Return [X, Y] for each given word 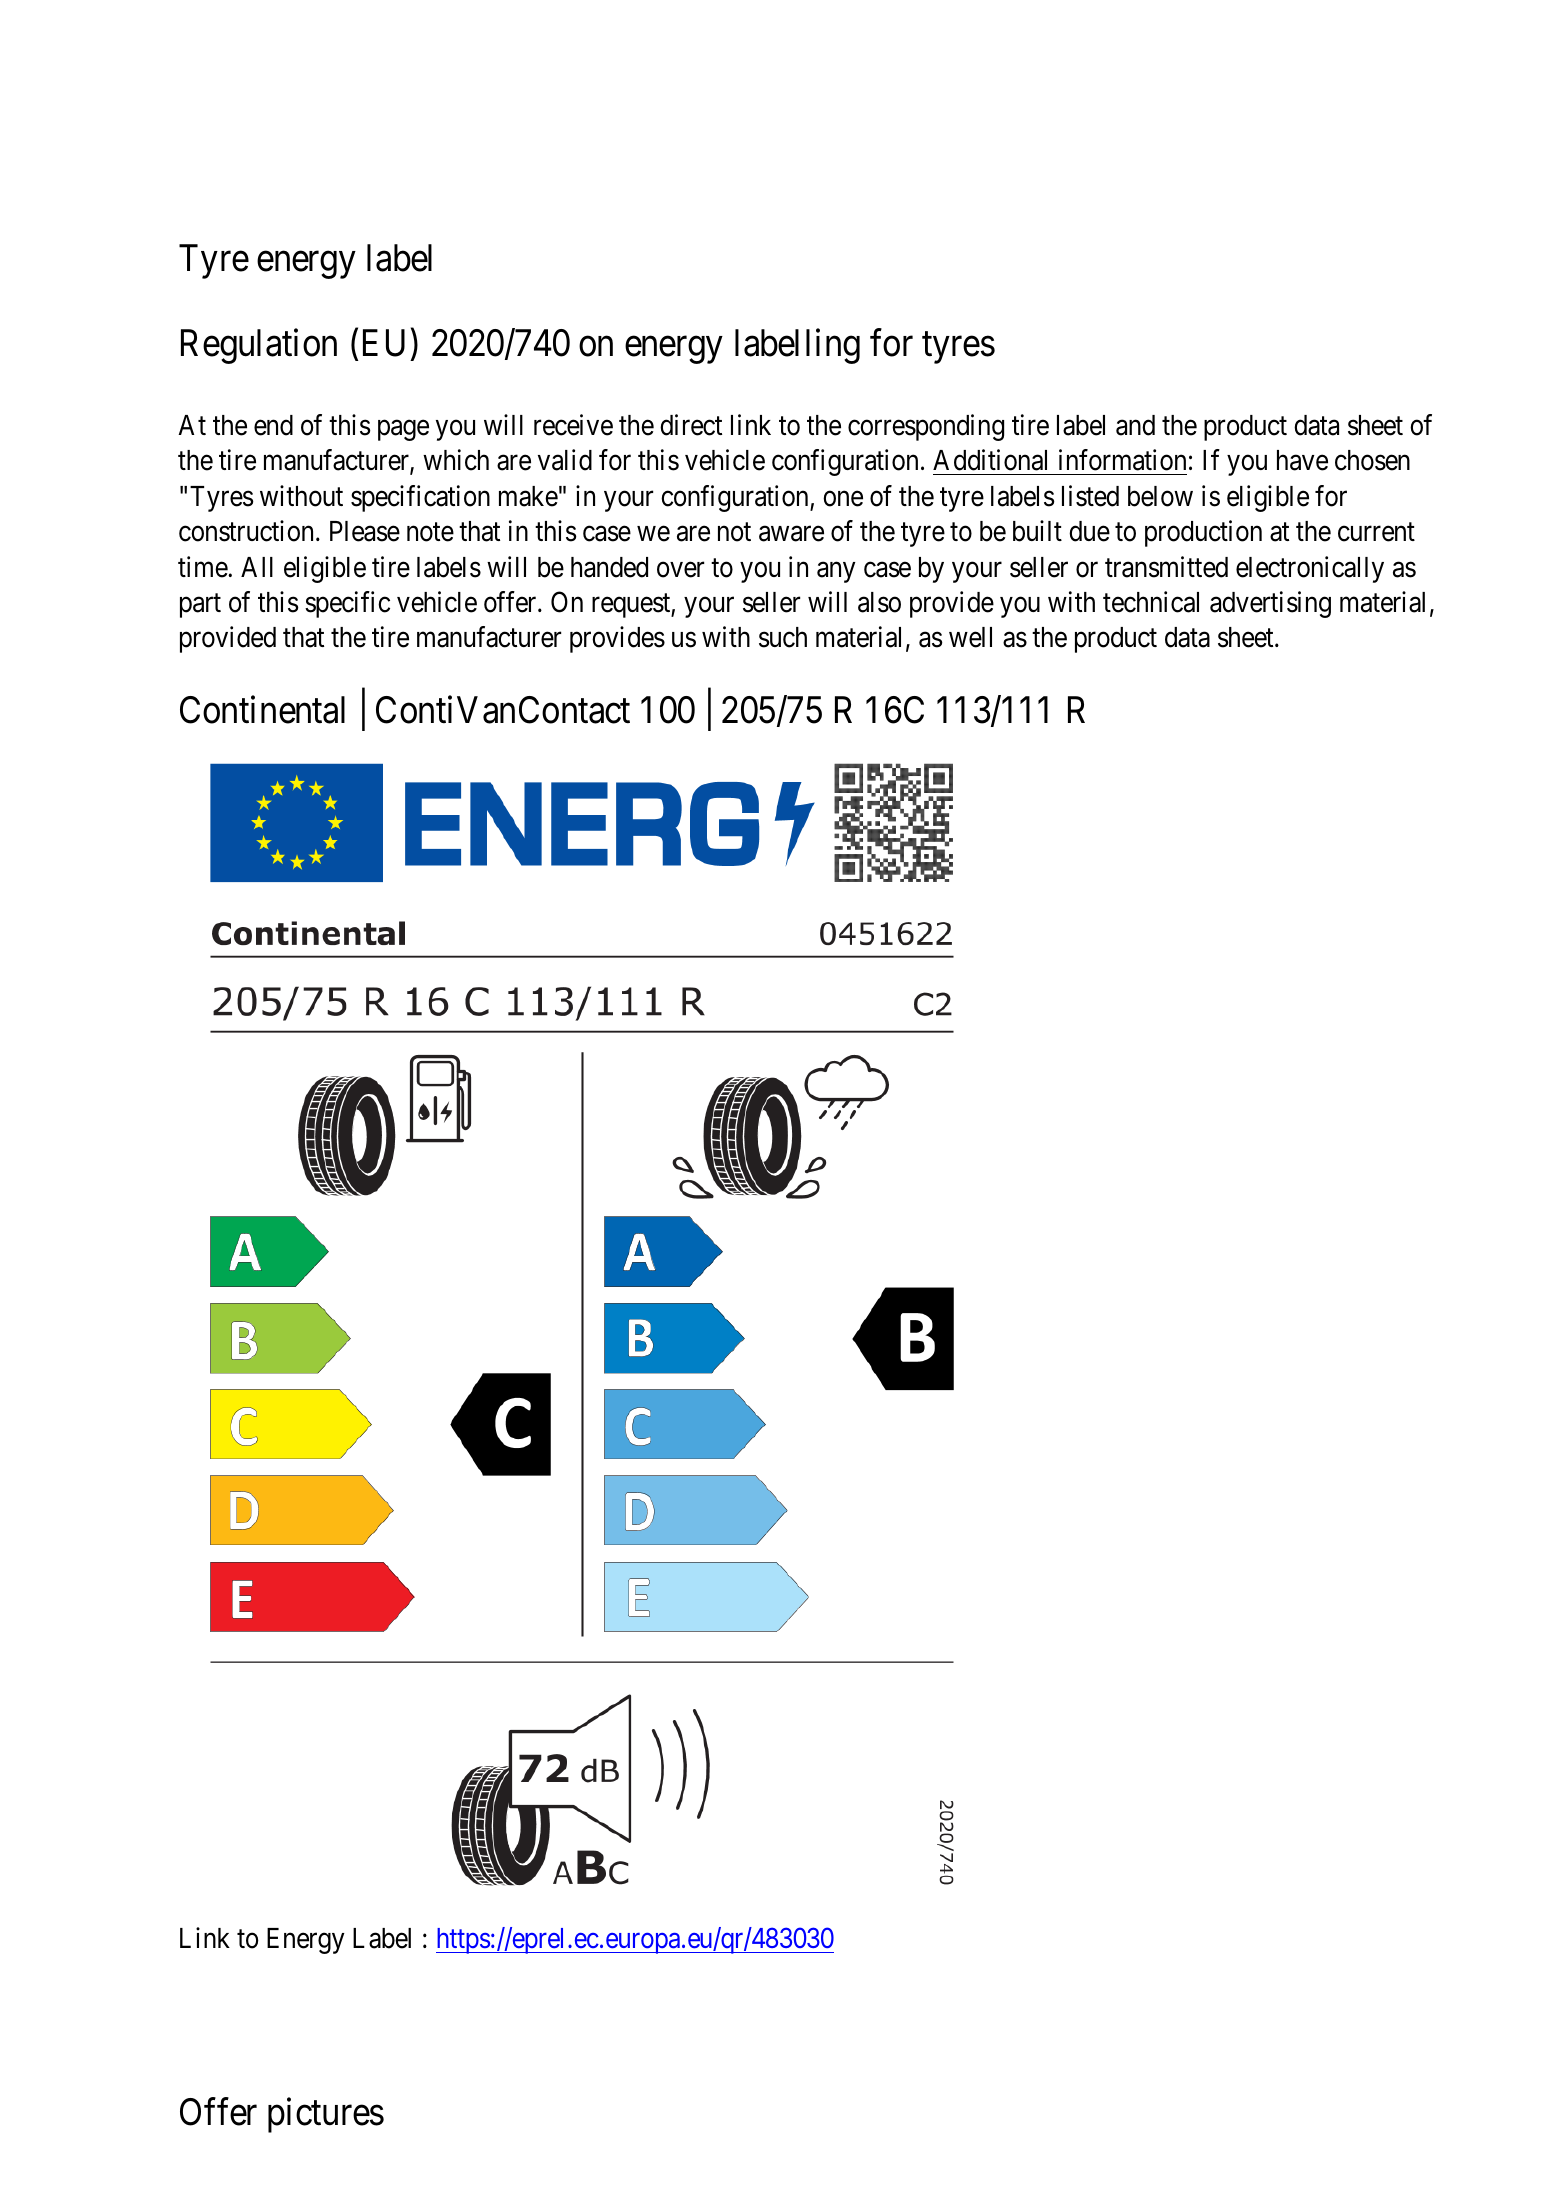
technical [1151, 602]
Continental [262, 710]
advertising [1270, 604]
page [403, 430]
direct [691, 425]
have [1302, 460]
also [879, 602]
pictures [326, 2115]
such [783, 637]
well [970, 637]
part [200, 606]
